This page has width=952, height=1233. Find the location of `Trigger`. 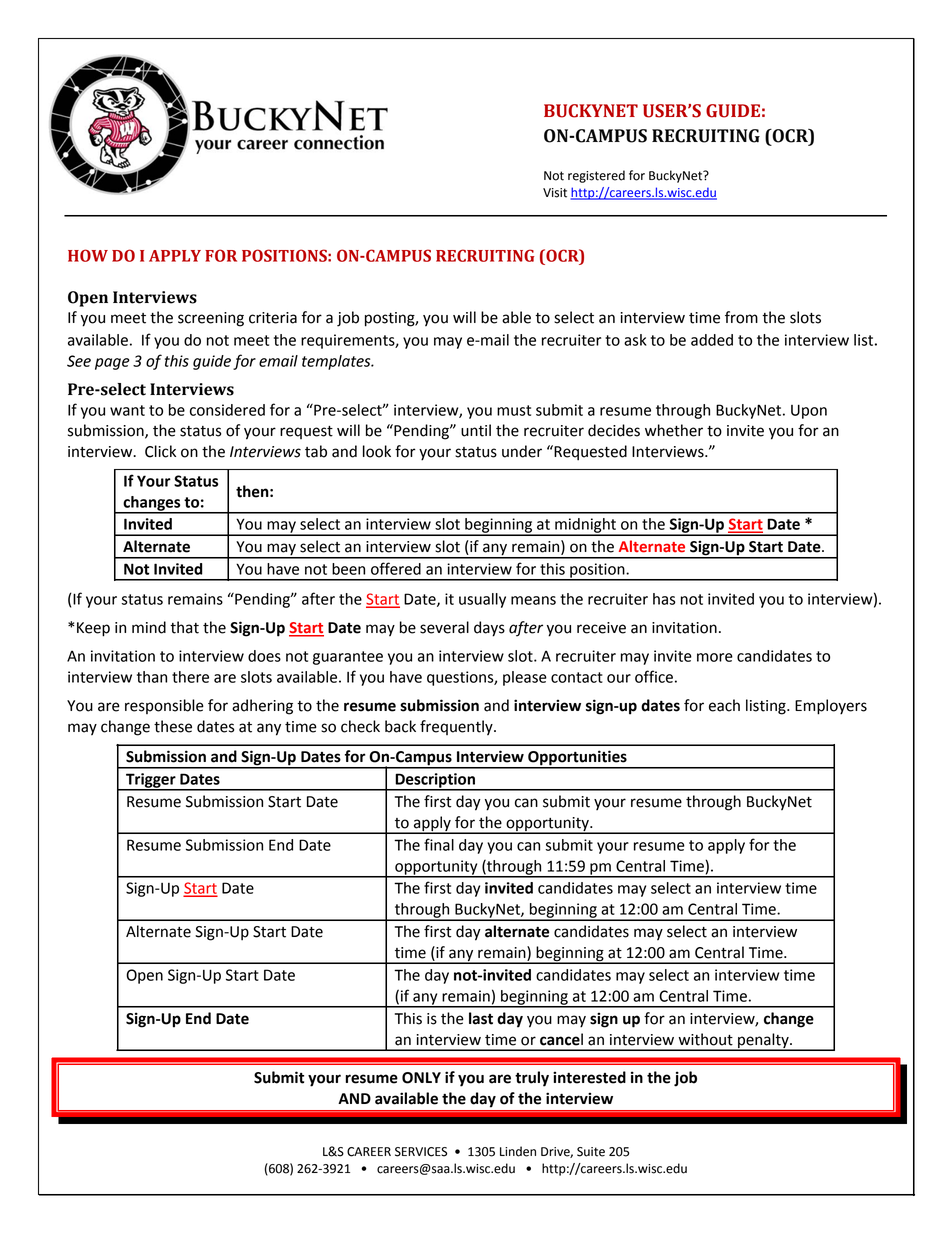

Trigger is located at coordinates (151, 781).
